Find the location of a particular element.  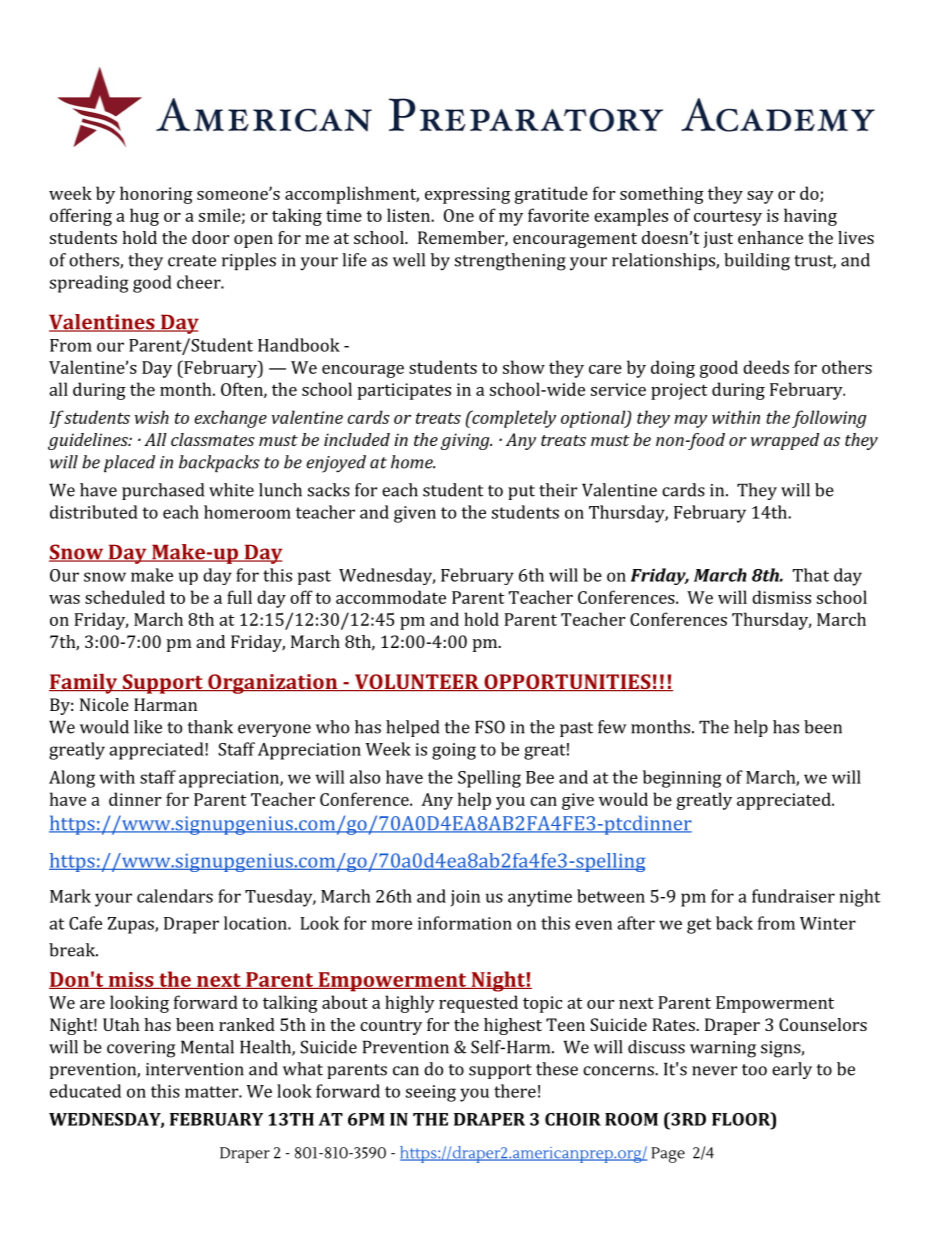

expressing is located at coordinates (467, 195).
